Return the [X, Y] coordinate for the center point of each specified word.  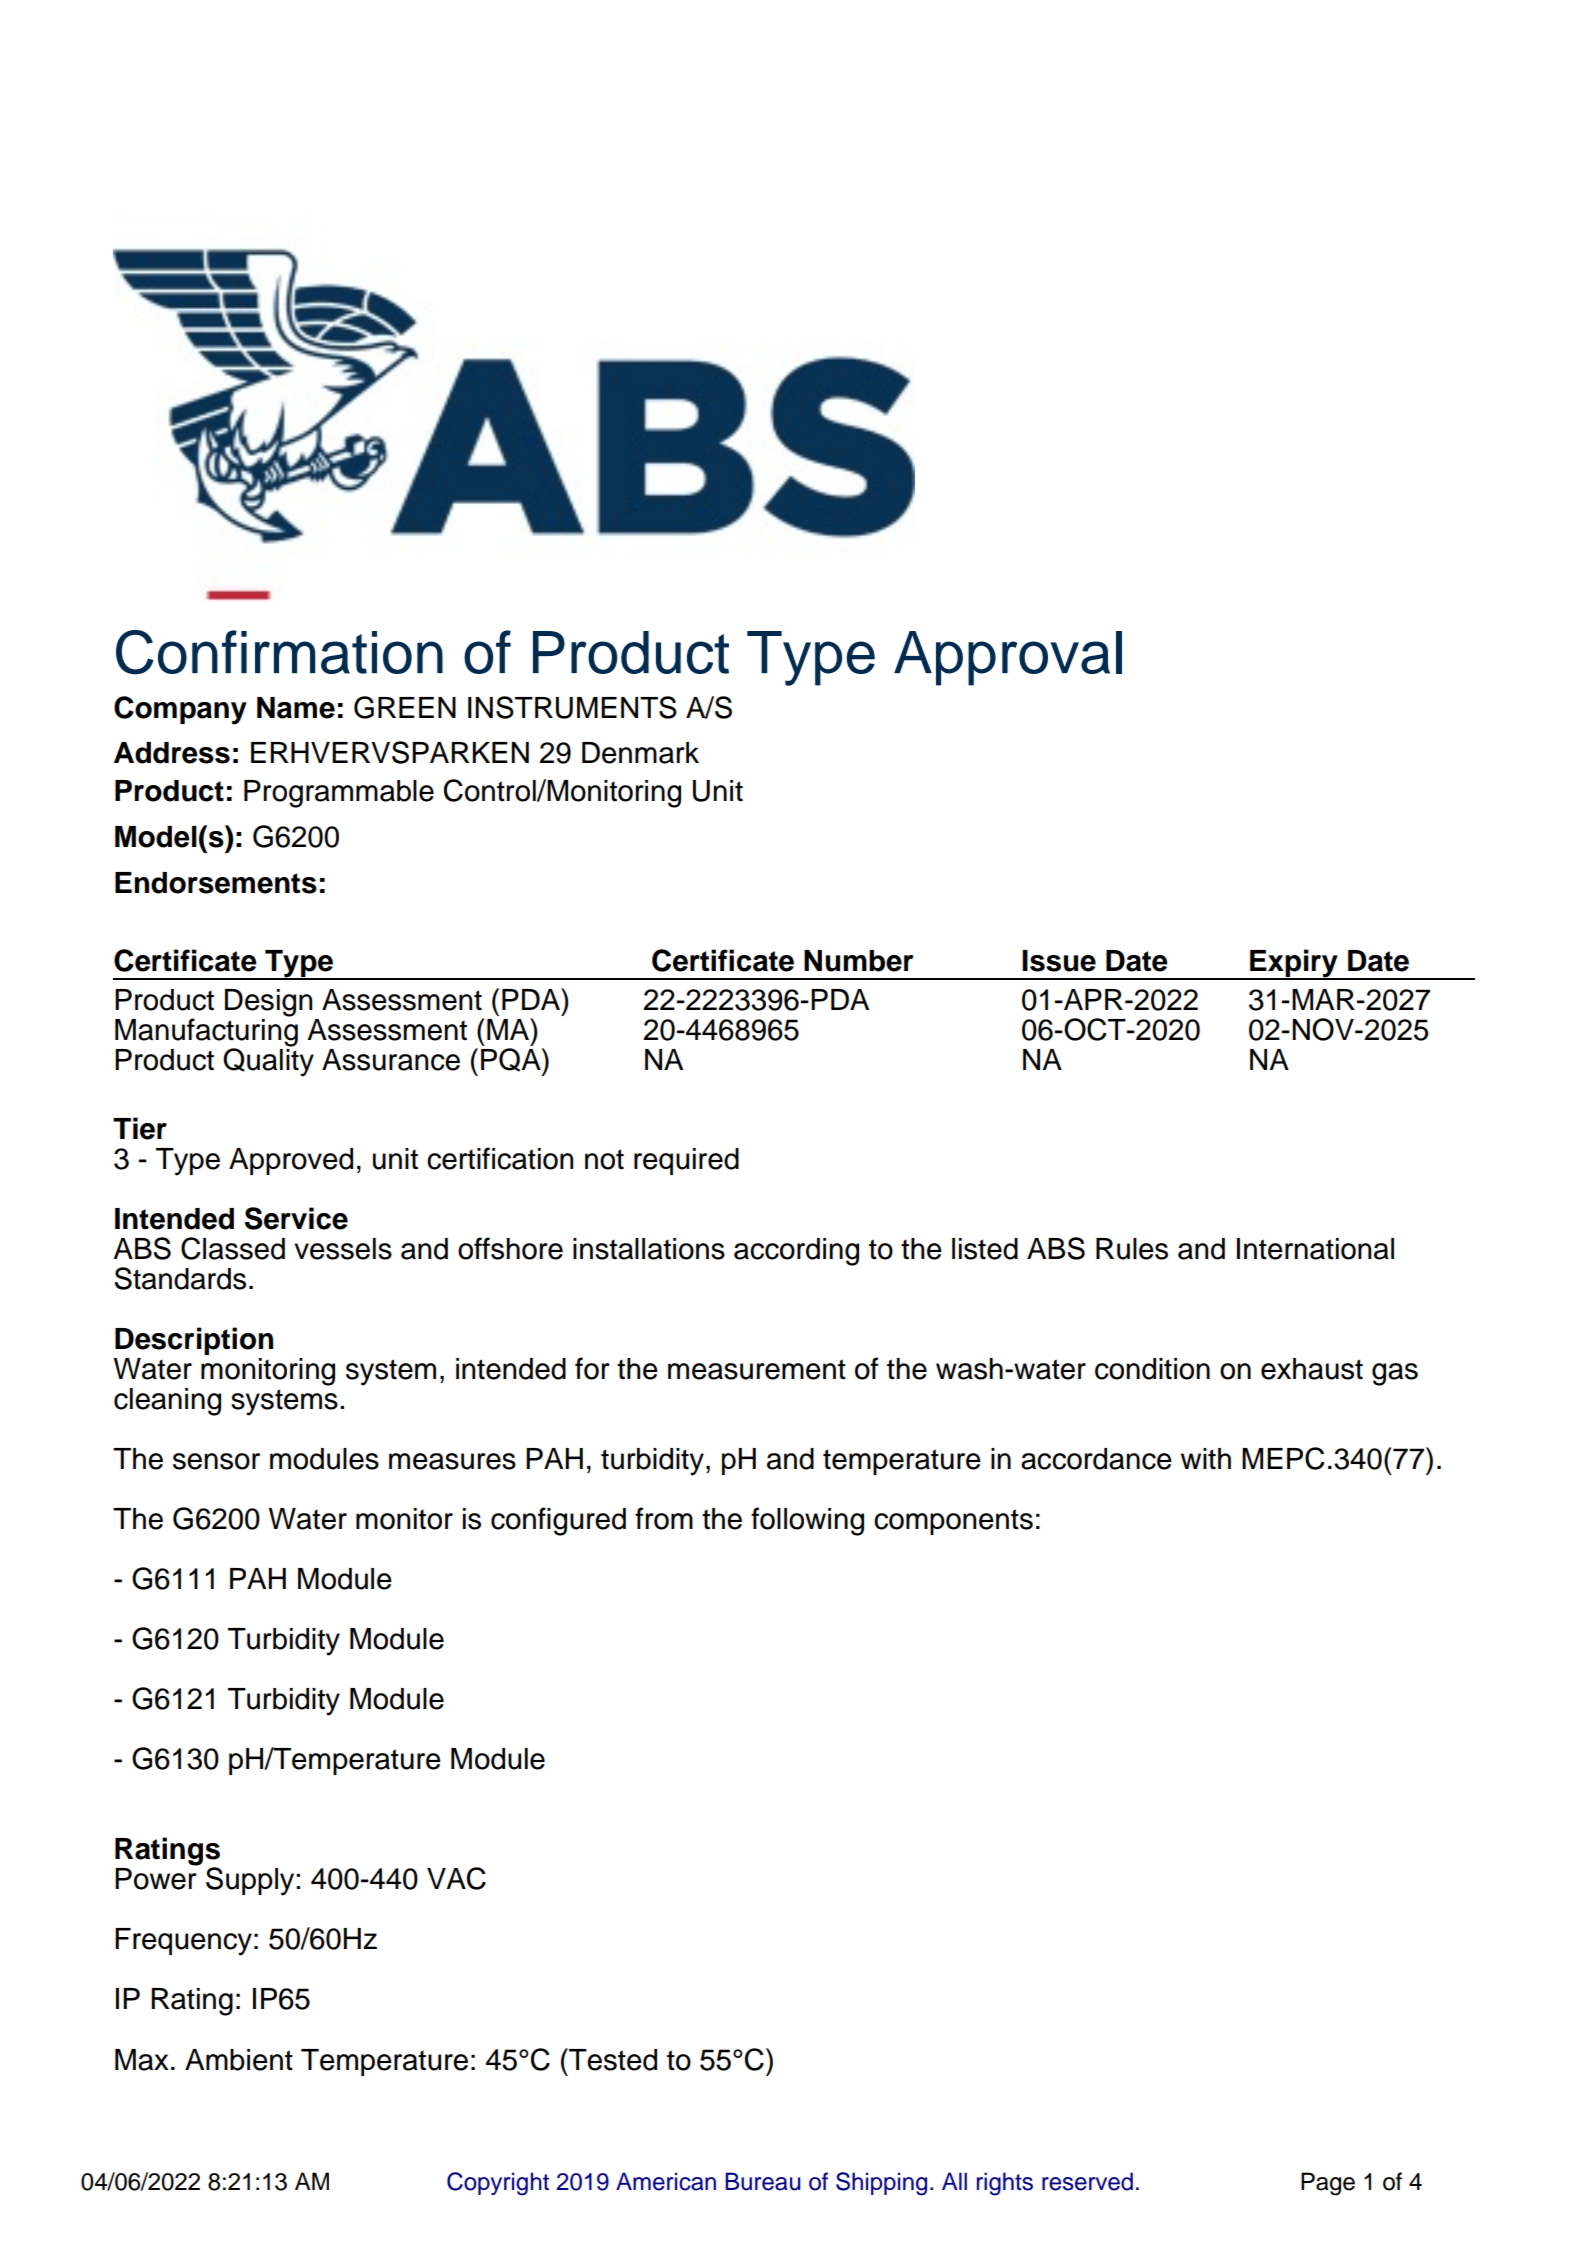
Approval [1008, 658]
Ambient [239, 2060]
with [1206, 1459]
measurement [757, 1369]
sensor [216, 1461]
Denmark [640, 753]
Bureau [763, 2181]
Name [296, 708]
